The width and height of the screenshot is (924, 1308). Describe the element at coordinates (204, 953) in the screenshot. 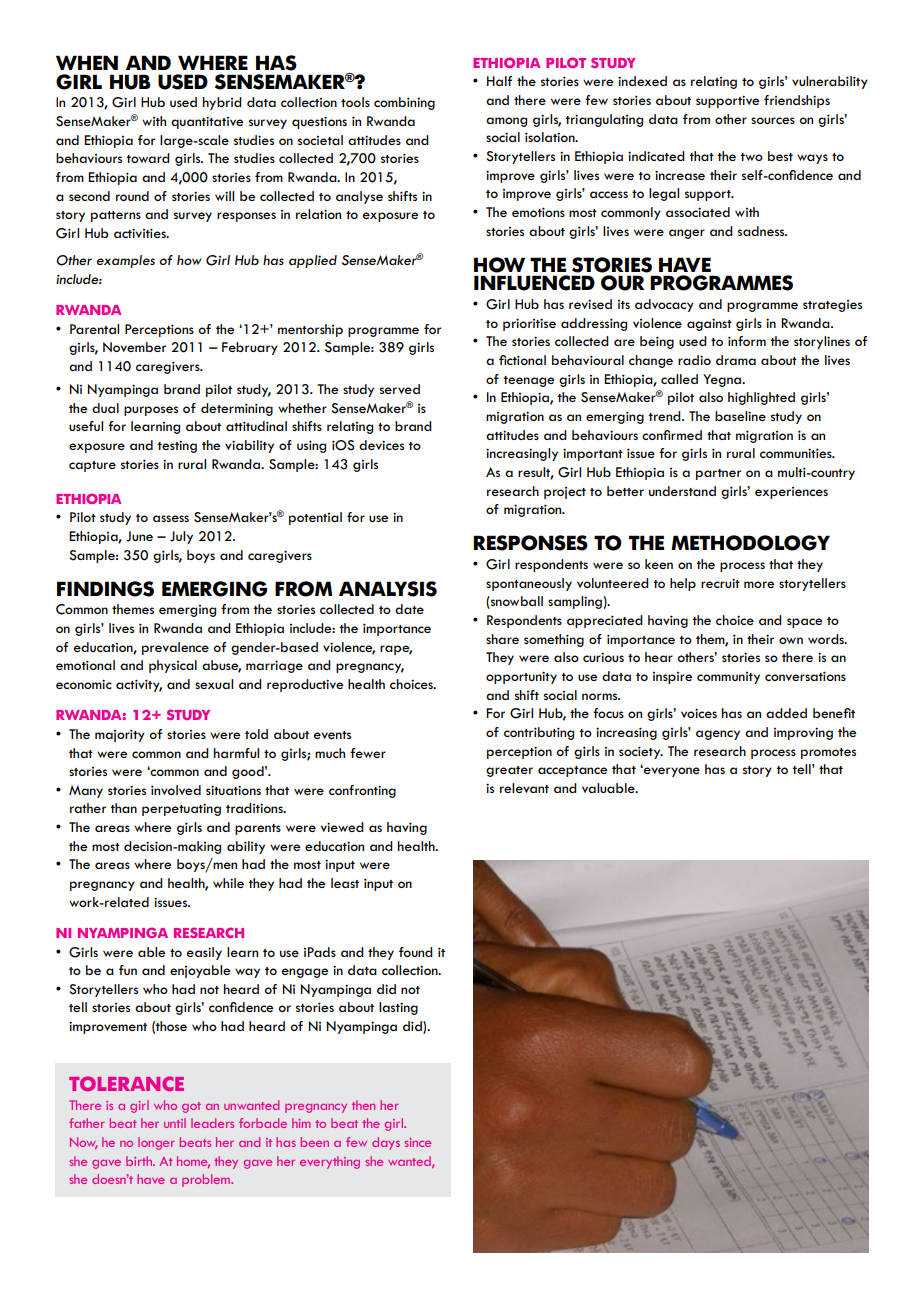

I see `easily` at that location.
